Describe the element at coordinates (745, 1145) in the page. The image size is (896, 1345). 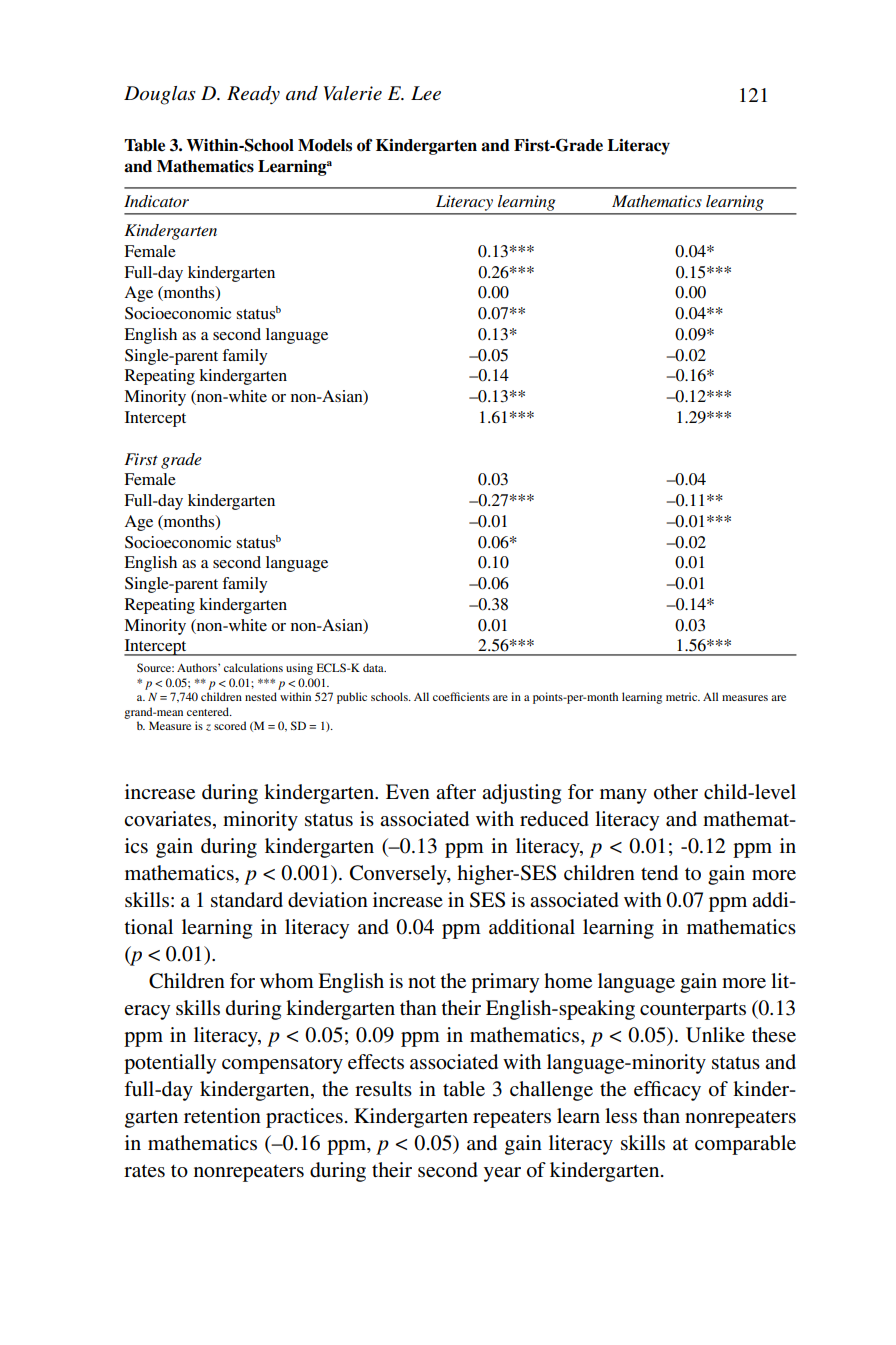
I see `comparable` at that location.
